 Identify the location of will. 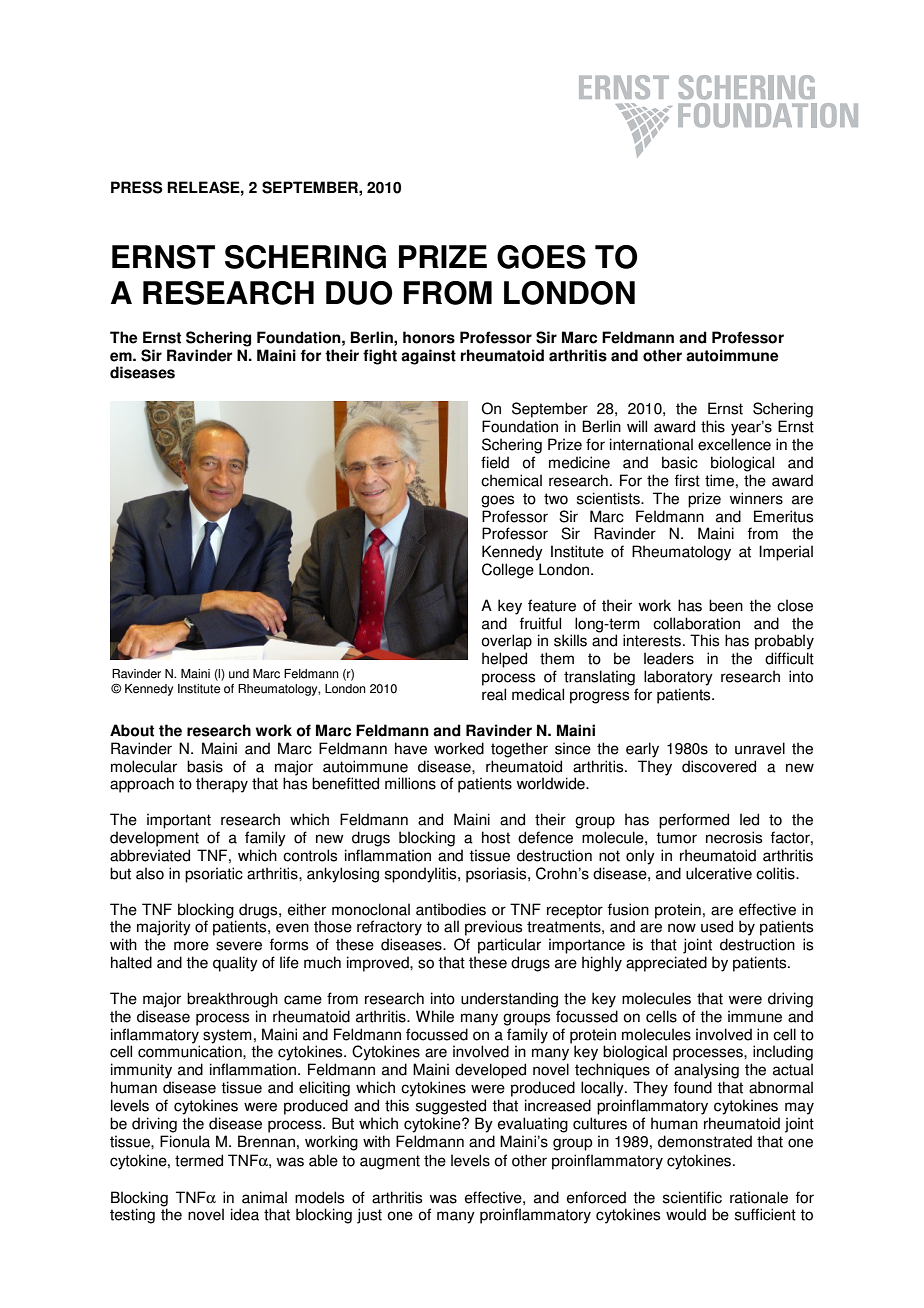
(637, 426).
